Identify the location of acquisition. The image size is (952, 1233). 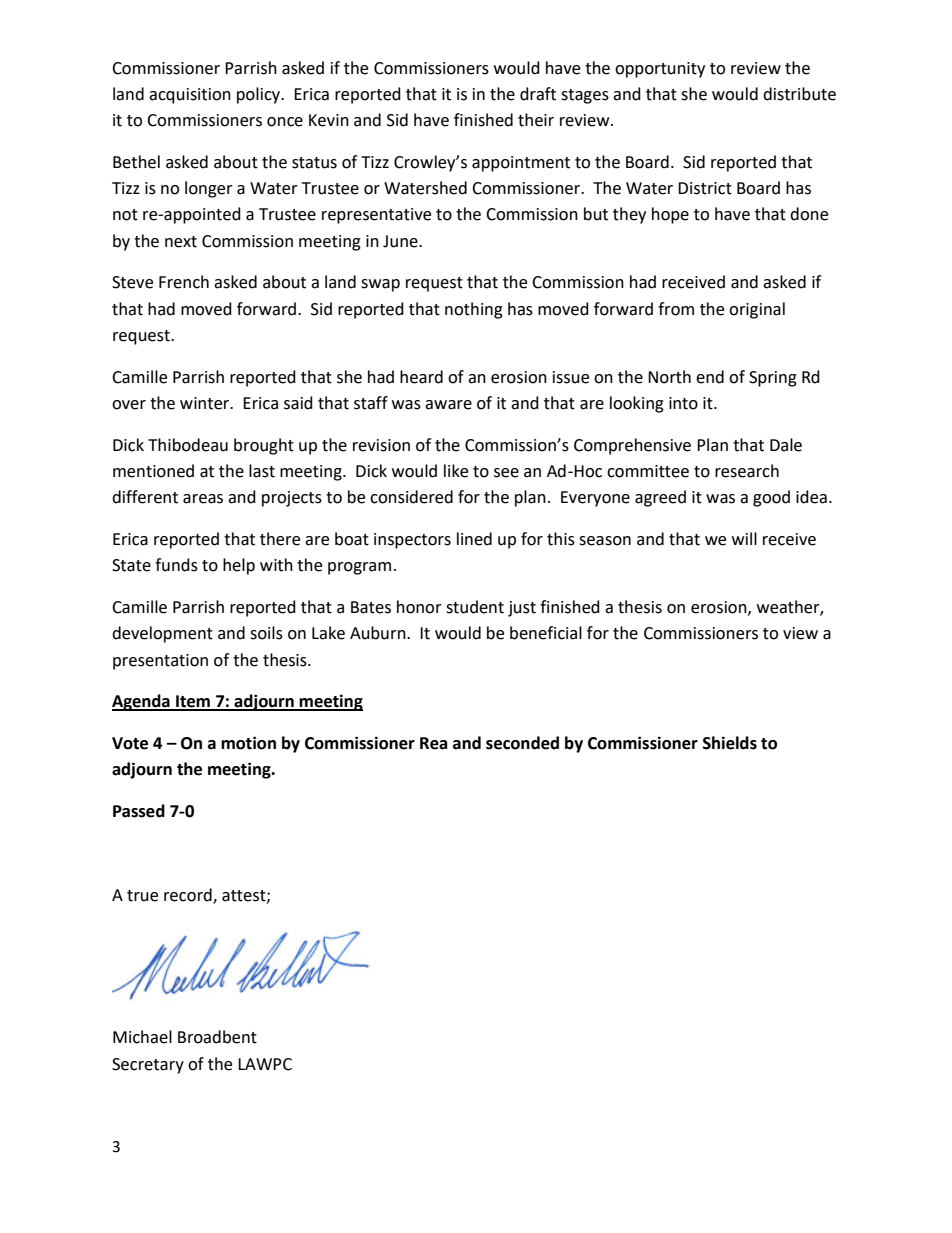
(190, 96).
